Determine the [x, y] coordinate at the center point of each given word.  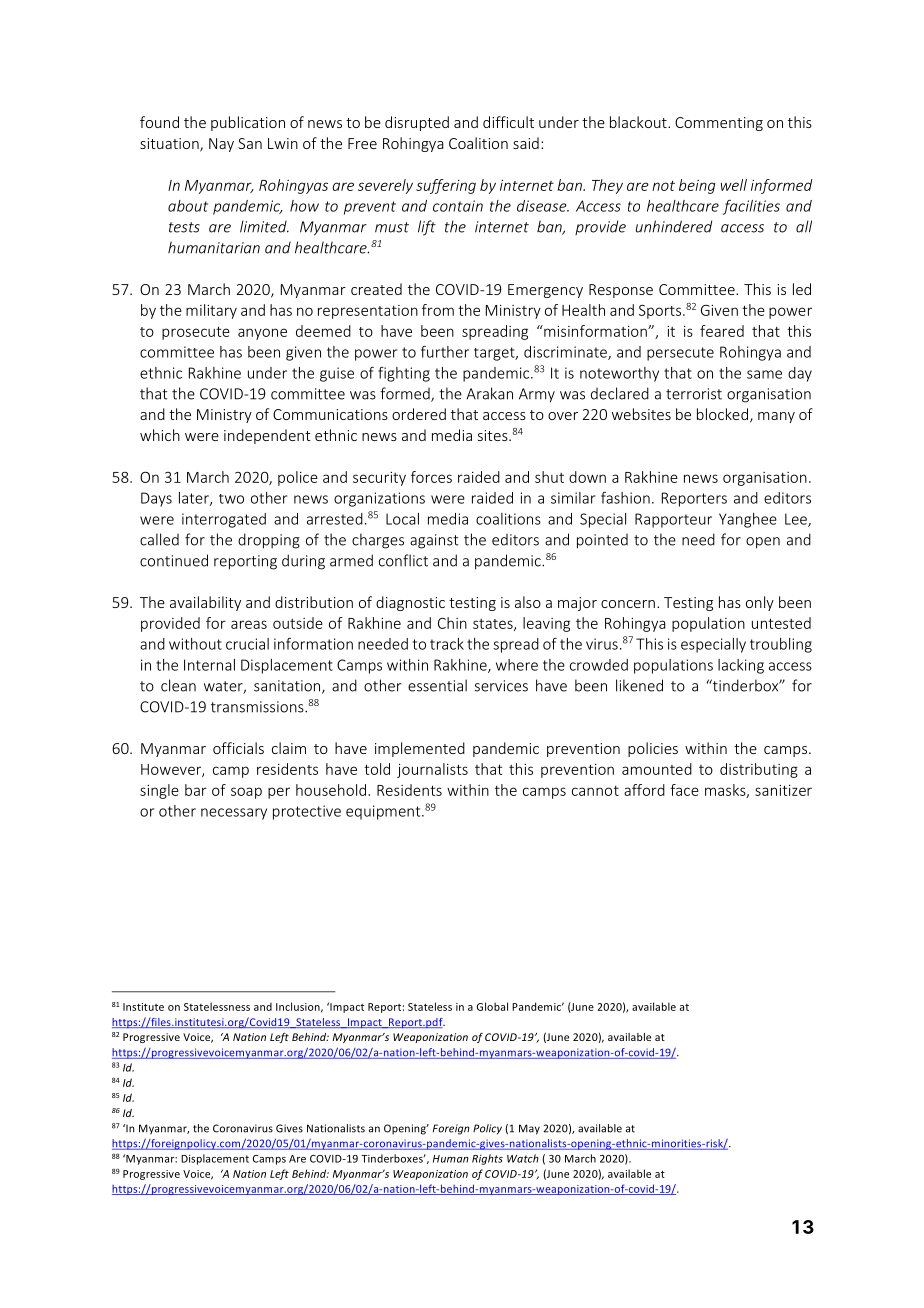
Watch [523, 1158]
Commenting [719, 124]
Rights [487, 1159]
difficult [508, 122]
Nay [221, 145]
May [529, 1129]
